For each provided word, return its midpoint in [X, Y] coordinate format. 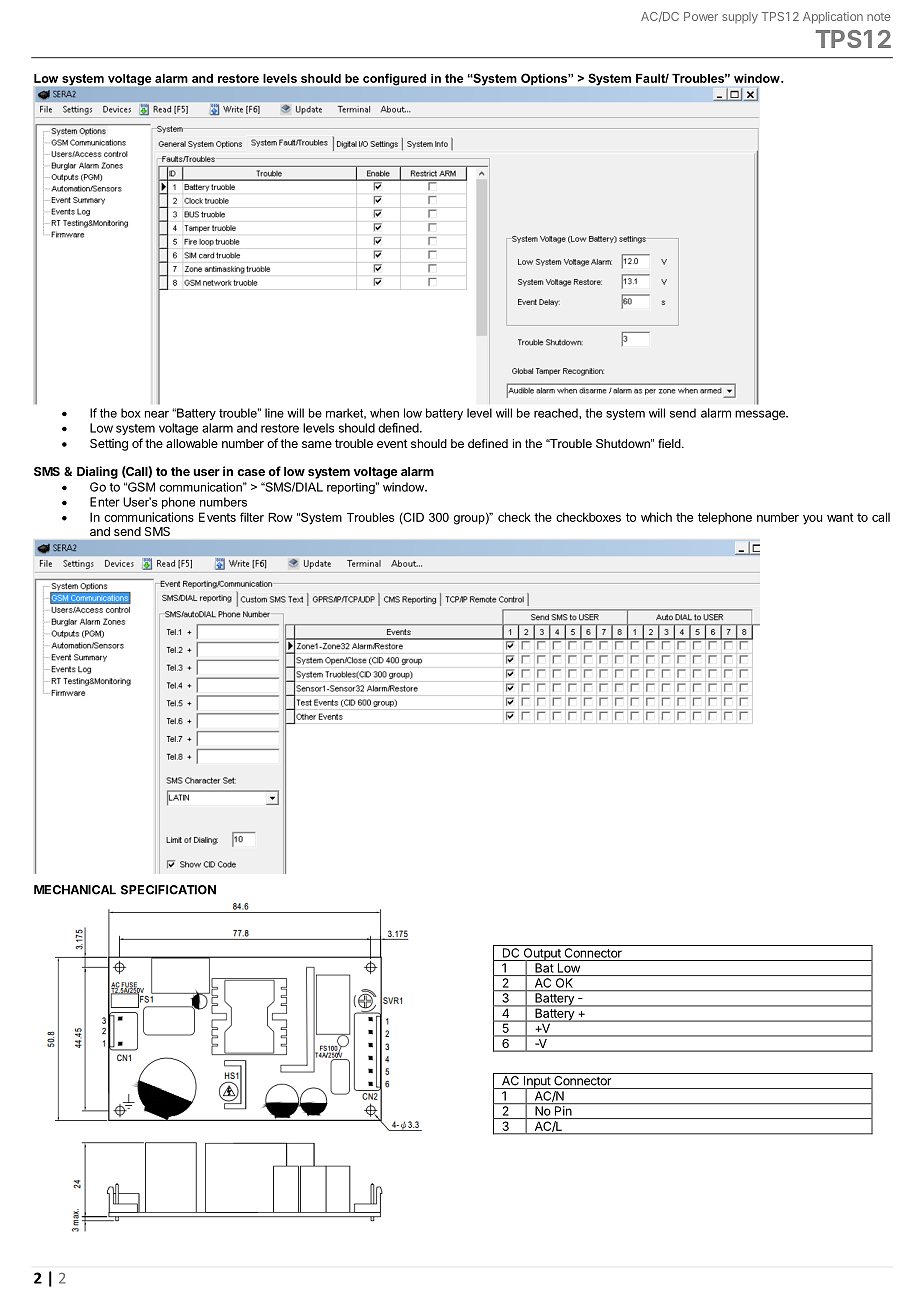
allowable [192, 443]
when [384, 413]
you [812, 520]
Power [701, 16]
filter [252, 517]
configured [394, 80]
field [670, 443]
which [656, 517]
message [761, 415]
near [157, 414]
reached [557, 413]
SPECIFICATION [168, 890]
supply [740, 18]
